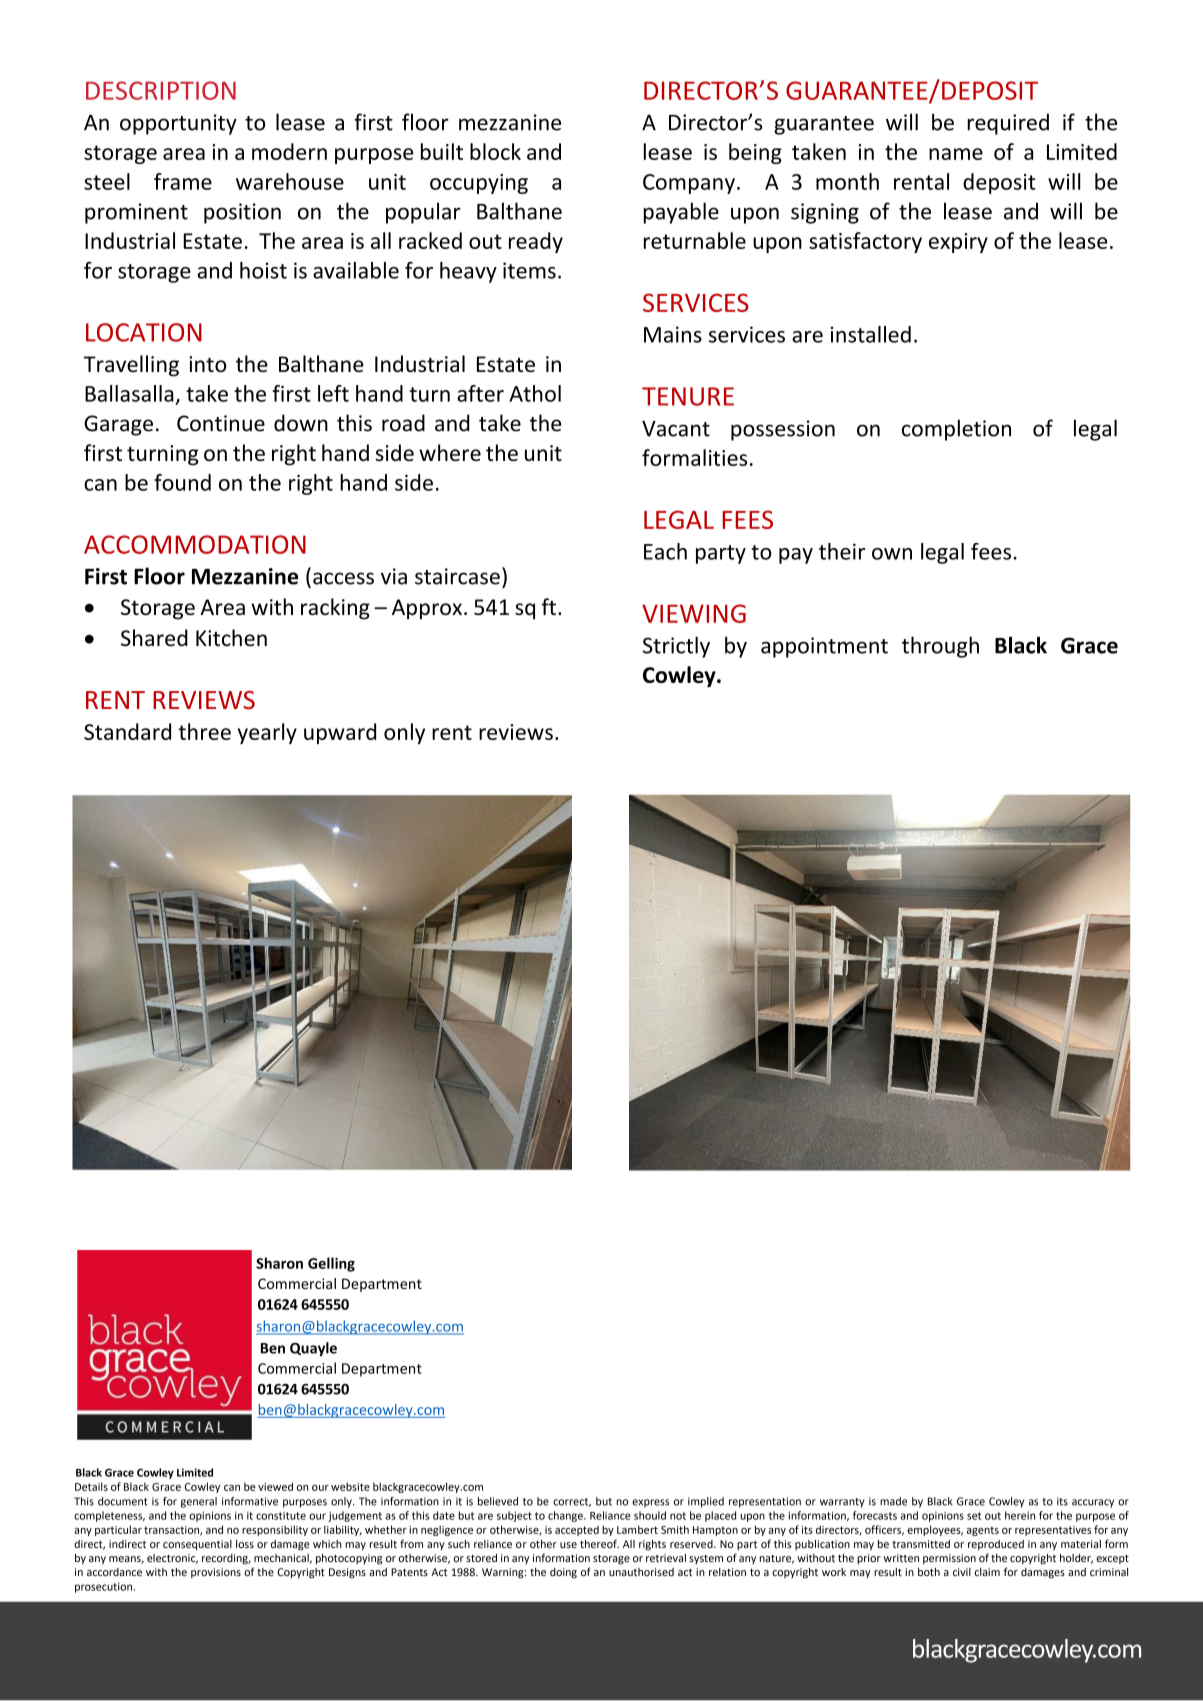 The width and height of the page is (1203, 1701). What do you see at coordinates (495, 151) in the page?
I see `block` at bounding box center [495, 151].
